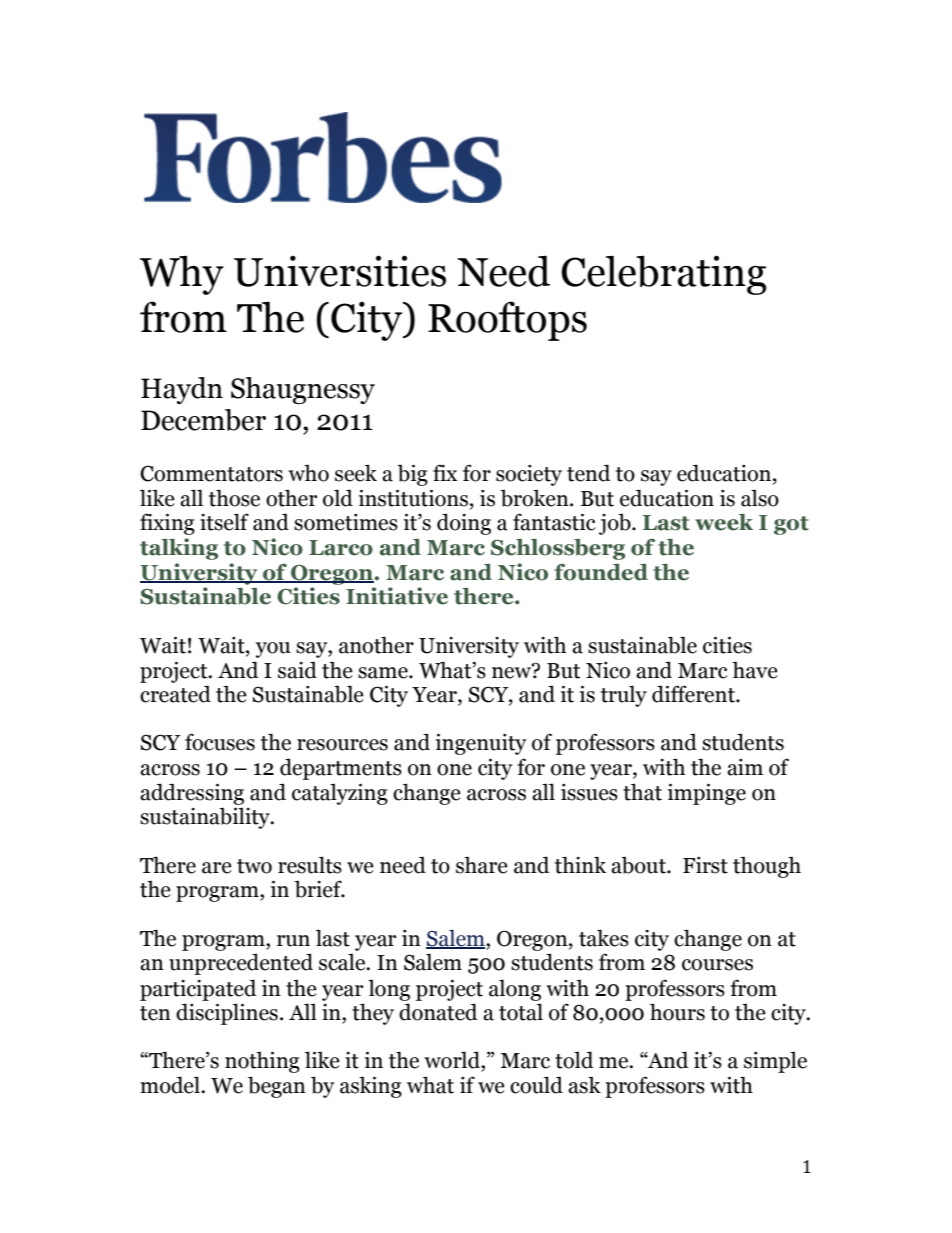 This image has height=1233, width=952. I want to click on Rooftops, so click(507, 321).
